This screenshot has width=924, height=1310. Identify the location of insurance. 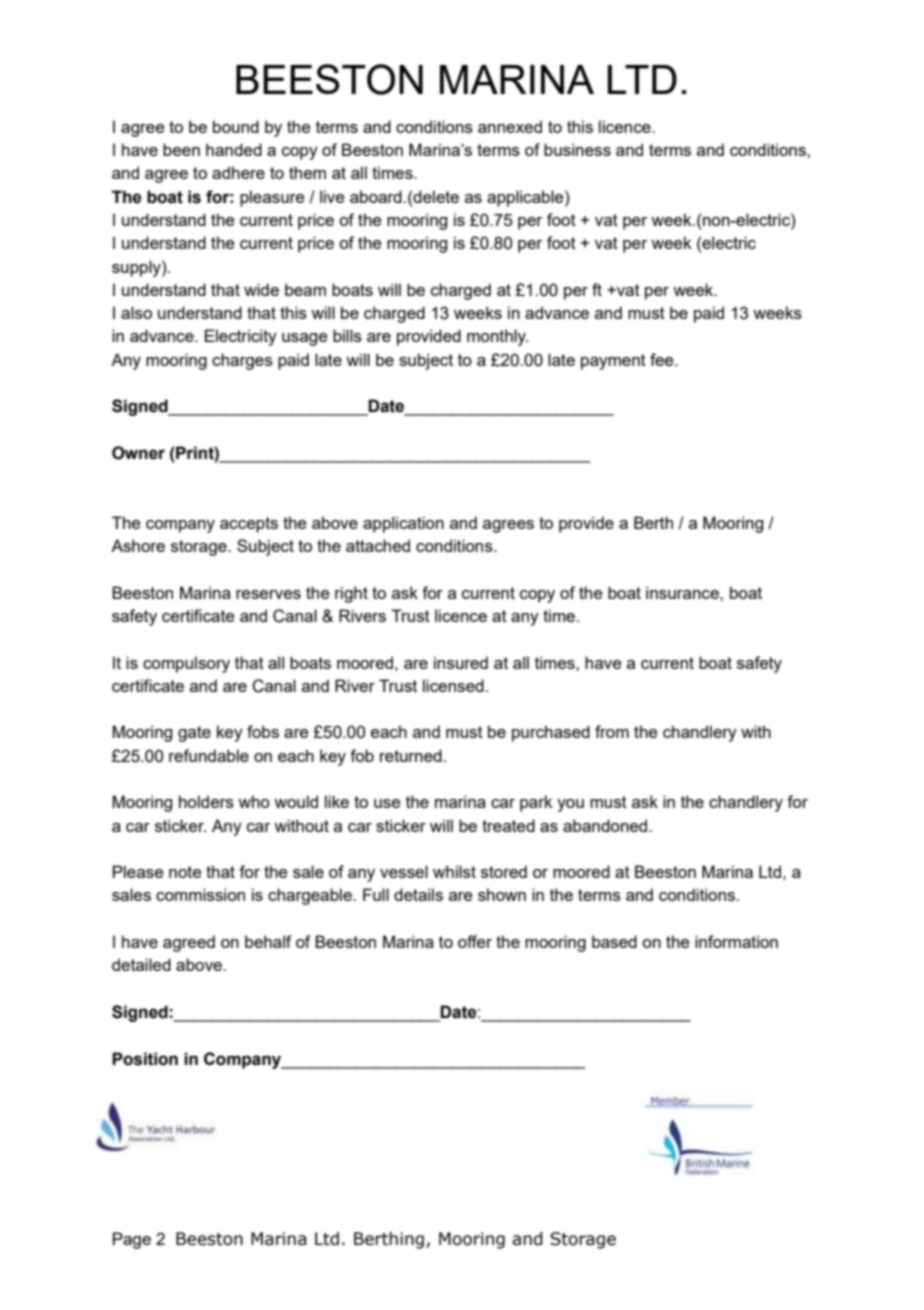
(683, 592).
